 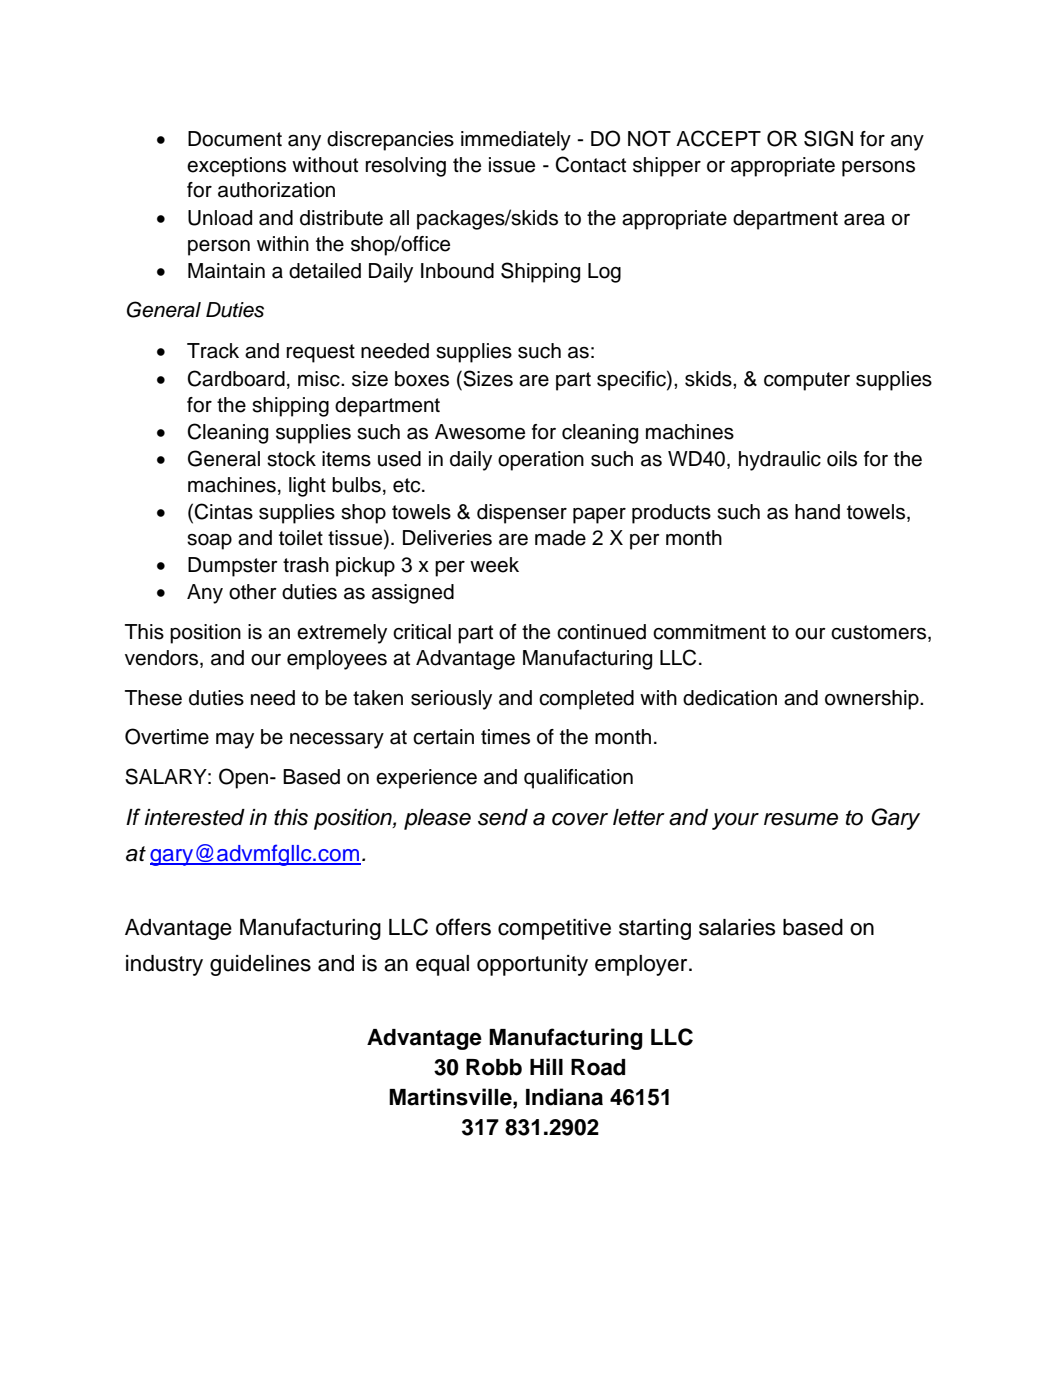 What do you see at coordinates (718, 138) in the image?
I see `ACCEPT` at bounding box center [718, 138].
